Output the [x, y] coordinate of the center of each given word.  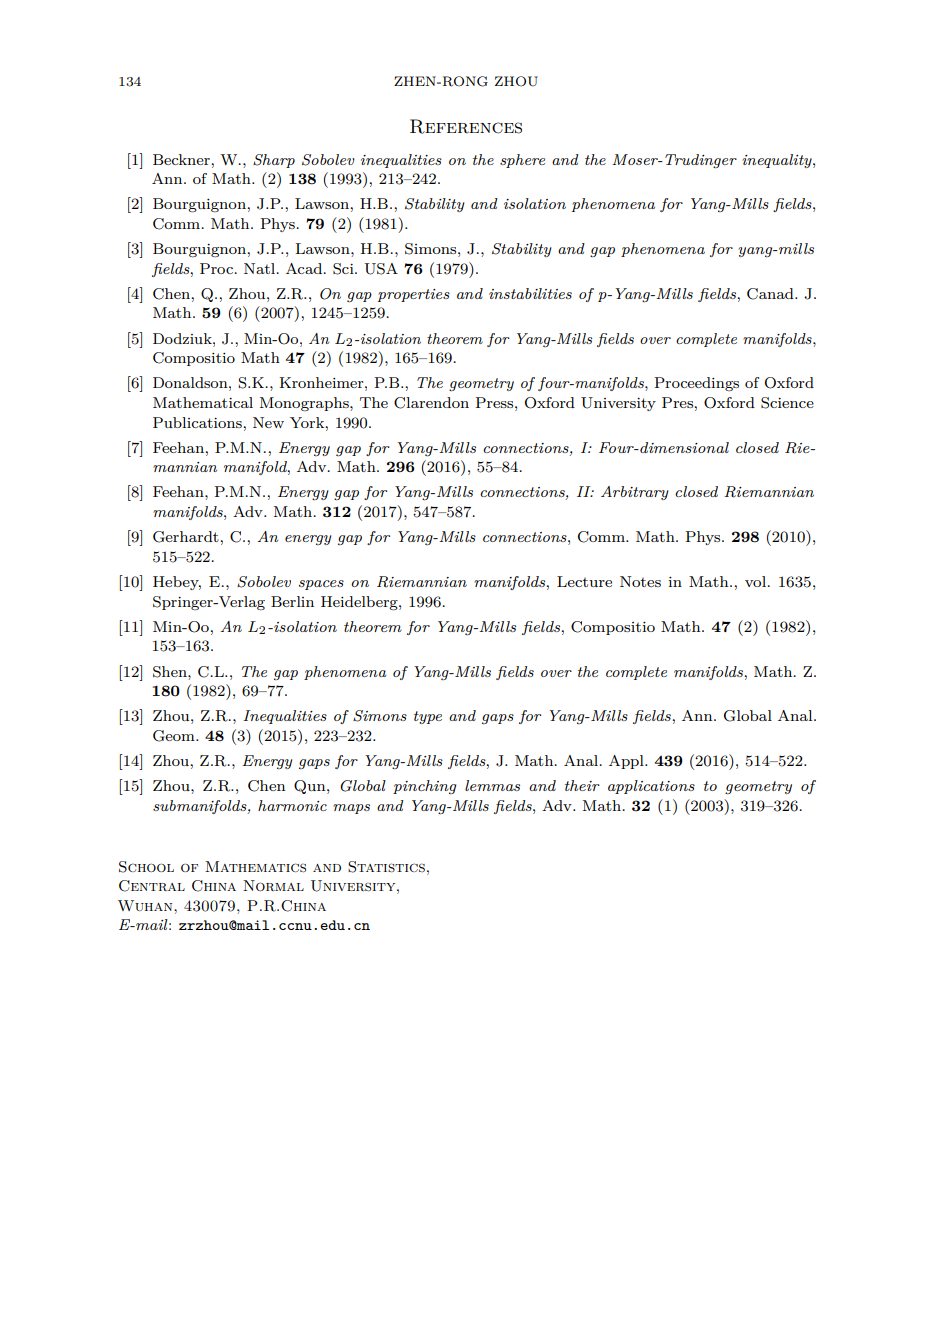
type [428, 717]
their [582, 785]
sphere [522, 161]
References [466, 126]
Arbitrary [635, 493]
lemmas [492, 785]
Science [787, 403]
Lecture [584, 581]
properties [414, 295]
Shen [171, 672]
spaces [321, 585]
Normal [273, 885]
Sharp [274, 161]
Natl [261, 268]
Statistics [386, 867]
